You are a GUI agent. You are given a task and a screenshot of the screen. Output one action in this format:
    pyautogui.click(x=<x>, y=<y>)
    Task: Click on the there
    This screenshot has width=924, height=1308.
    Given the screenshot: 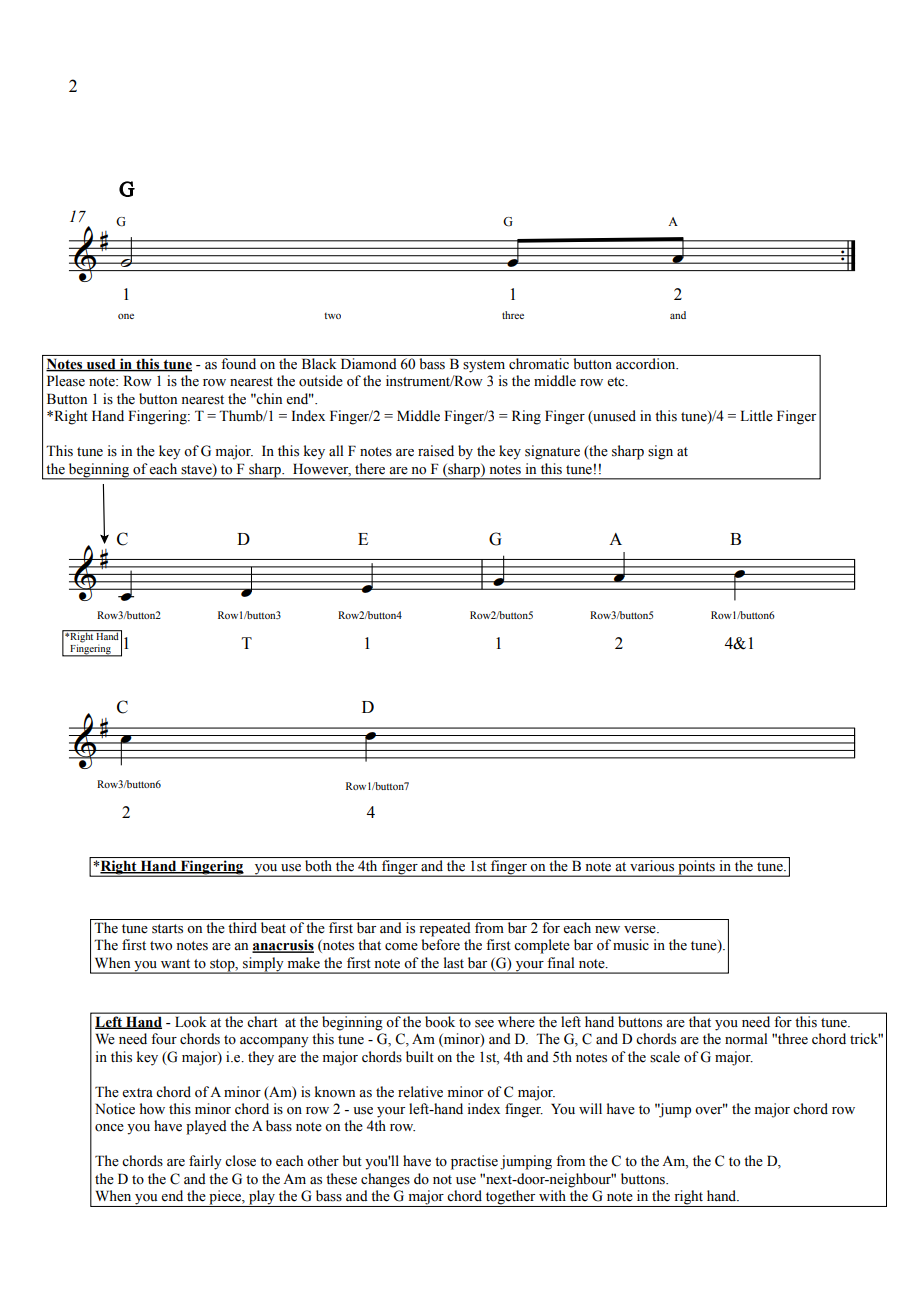 What is the action you would take?
    pyautogui.click(x=370, y=469)
